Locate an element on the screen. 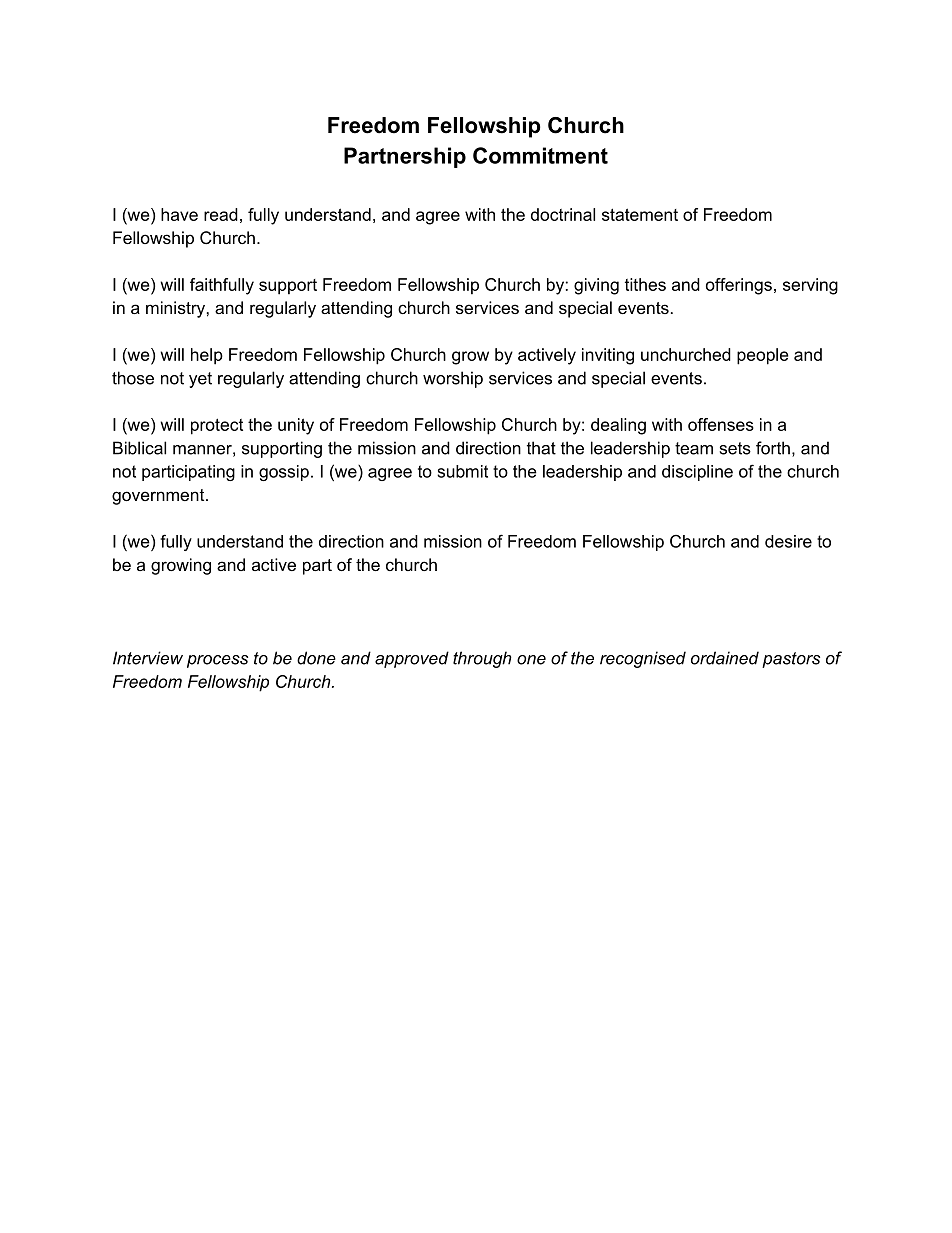  submit is located at coordinates (462, 471).
